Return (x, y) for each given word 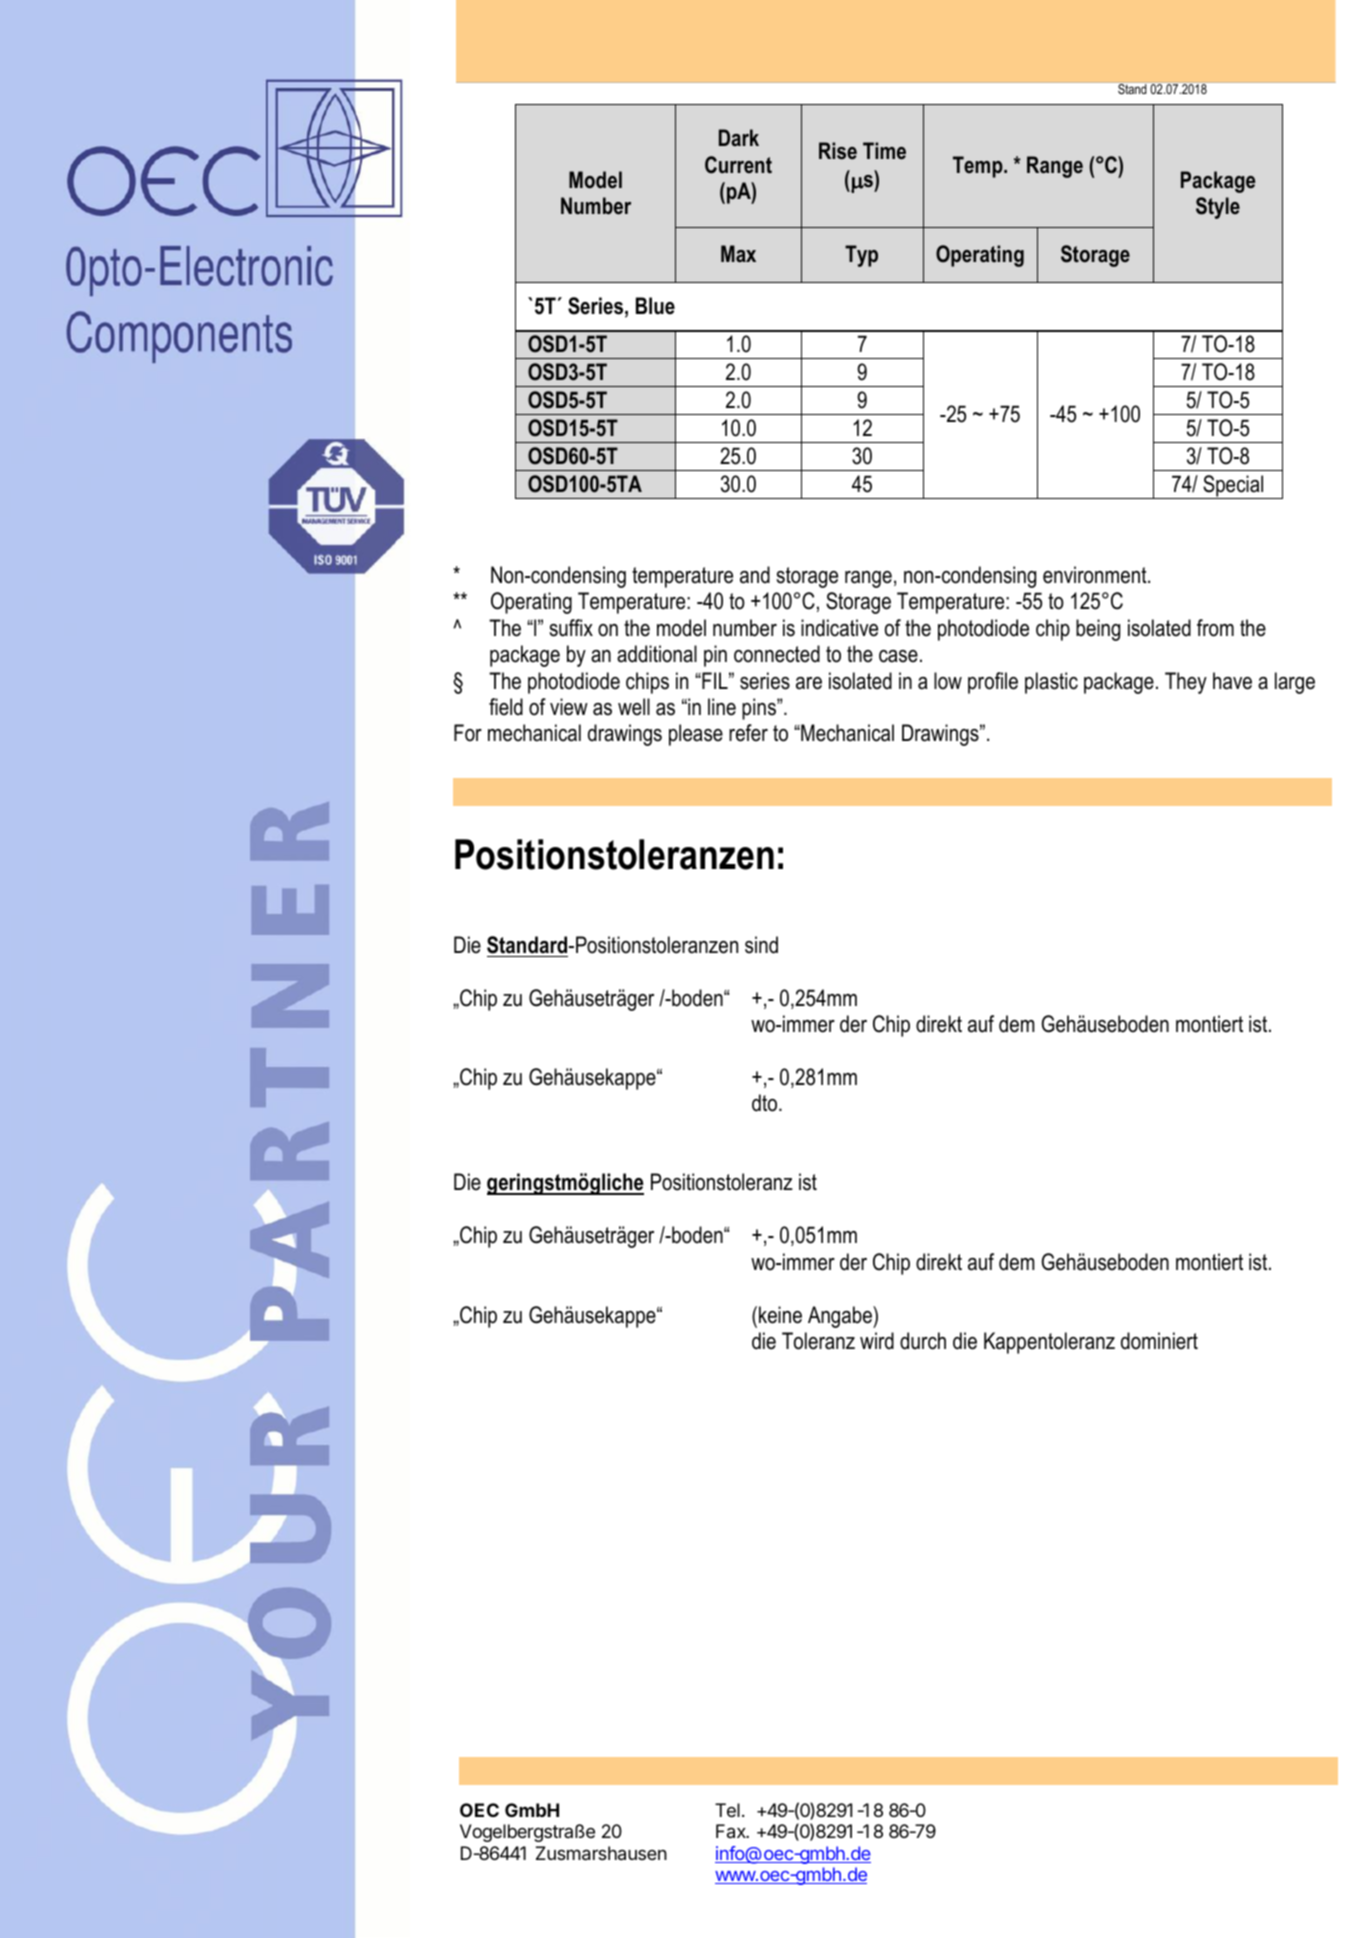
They (1186, 683)
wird (877, 1341)
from (1215, 628)
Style (1218, 208)
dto (764, 1103)
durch (923, 1341)
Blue (655, 306)
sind (761, 945)
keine (780, 1315)
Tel (727, 1810)
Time (884, 151)
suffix (571, 628)
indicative (839, 628)
